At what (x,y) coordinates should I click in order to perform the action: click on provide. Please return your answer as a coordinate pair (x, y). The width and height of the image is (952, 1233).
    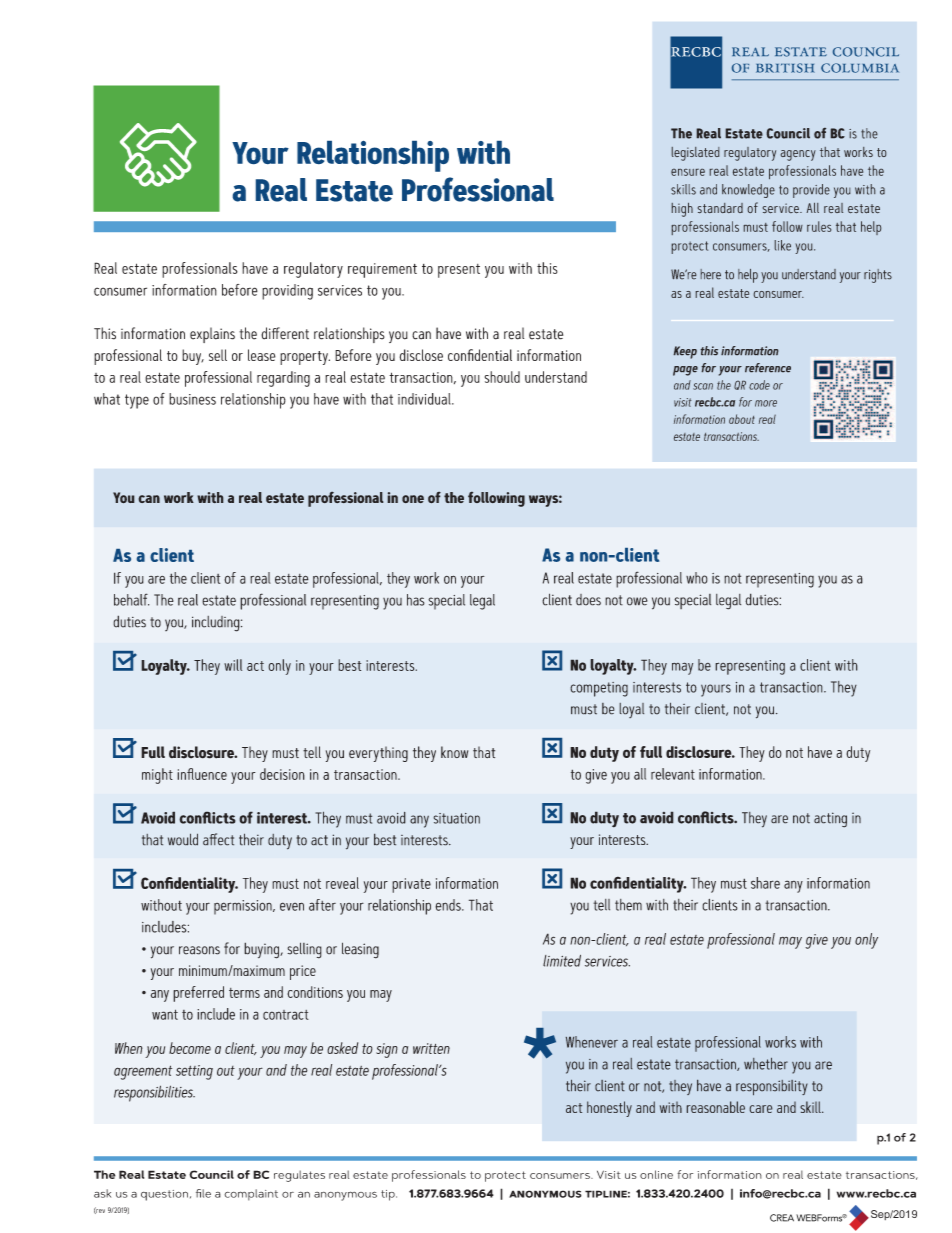
    Looking at the image, I should click on (811, 191).
